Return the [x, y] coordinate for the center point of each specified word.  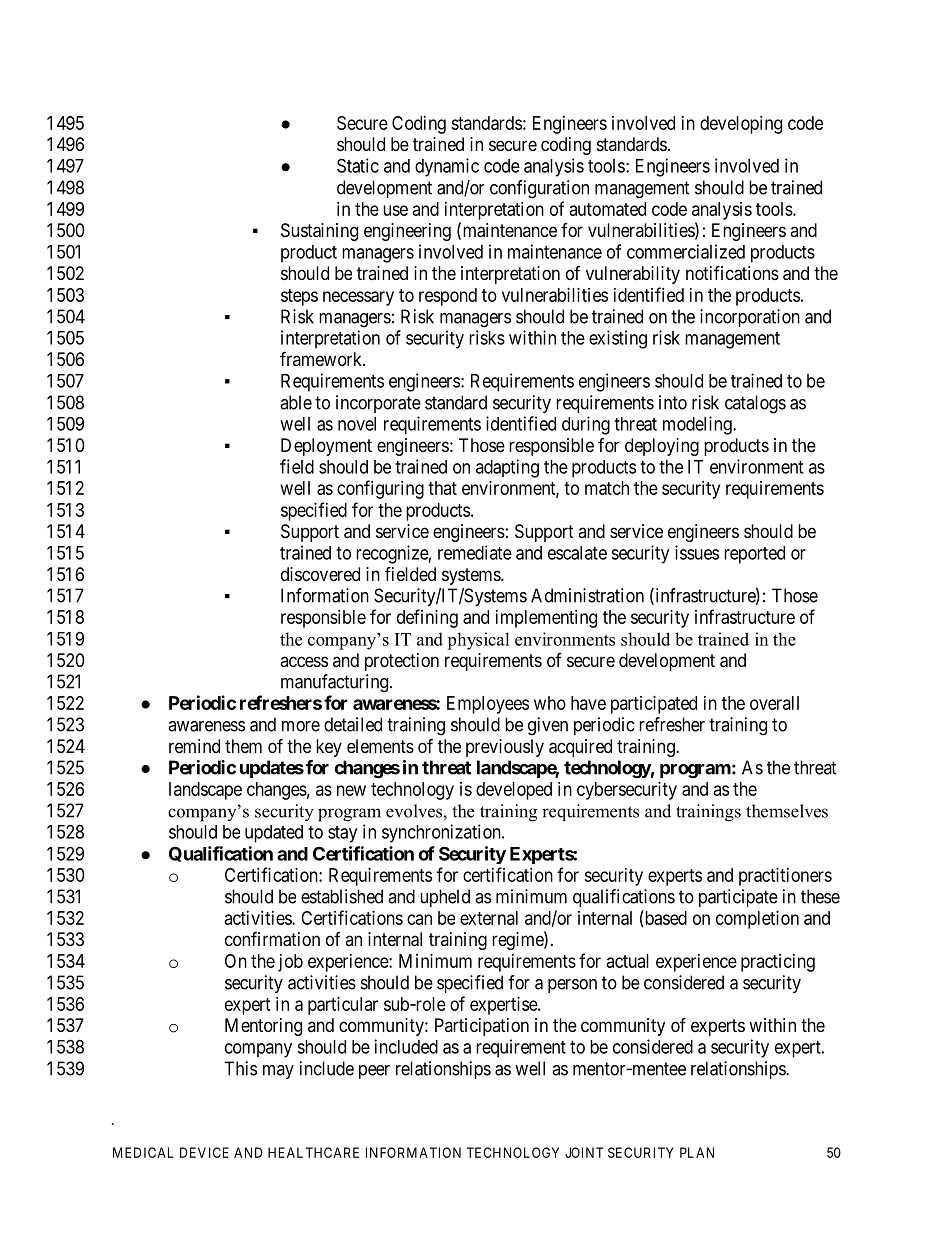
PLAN [697, 1152]
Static [358, 165]
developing [741, 125]
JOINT [584, 1152]
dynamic [447, 167]
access [304, 661]
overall [774, 703]
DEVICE [204, 1152]
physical [478, 641]
